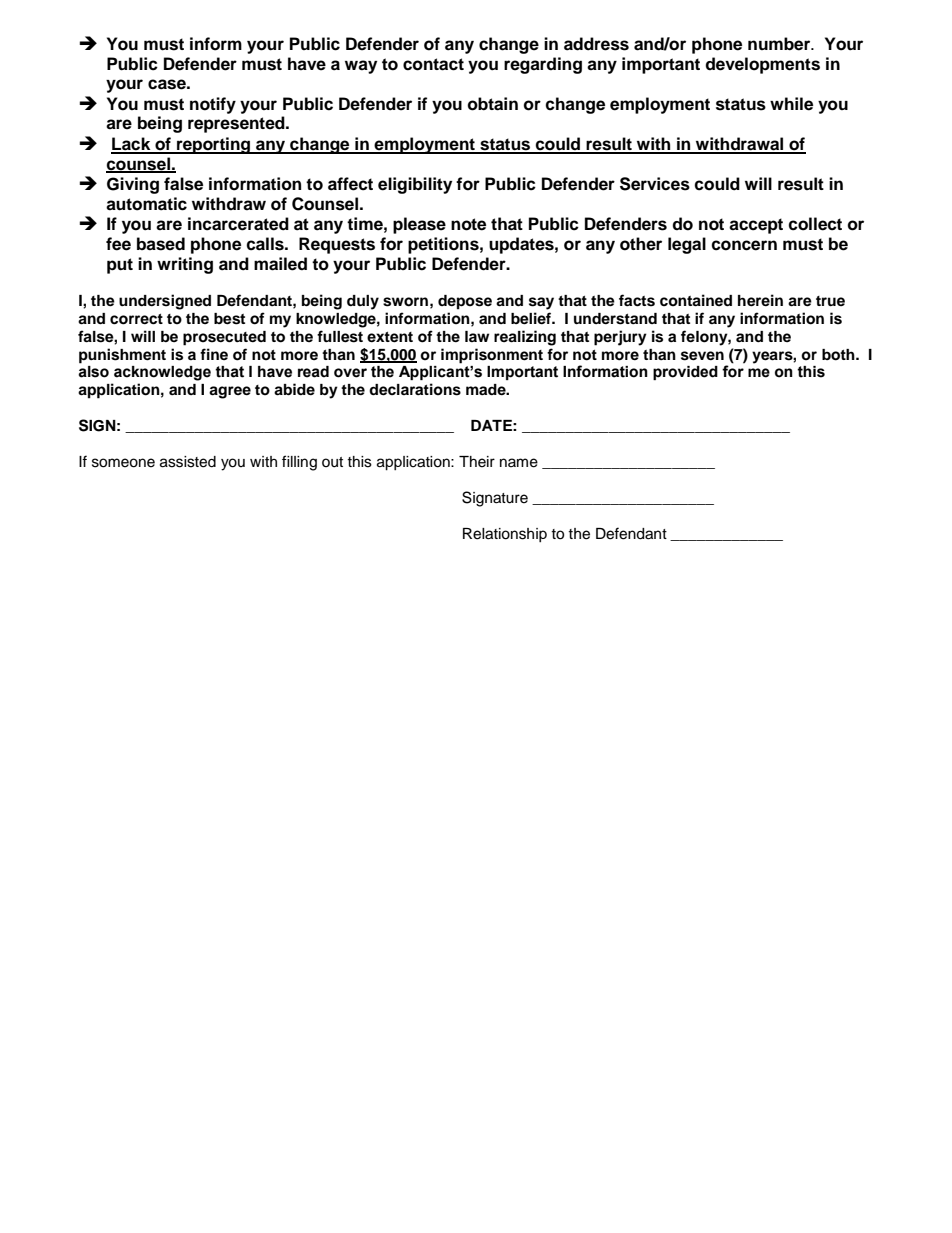 Image resolution: width=952 pixels, height=1233 pixels. What do you see at coordinates (468, 224) in the document?
I see `note` at bounding box center [468, 224].
